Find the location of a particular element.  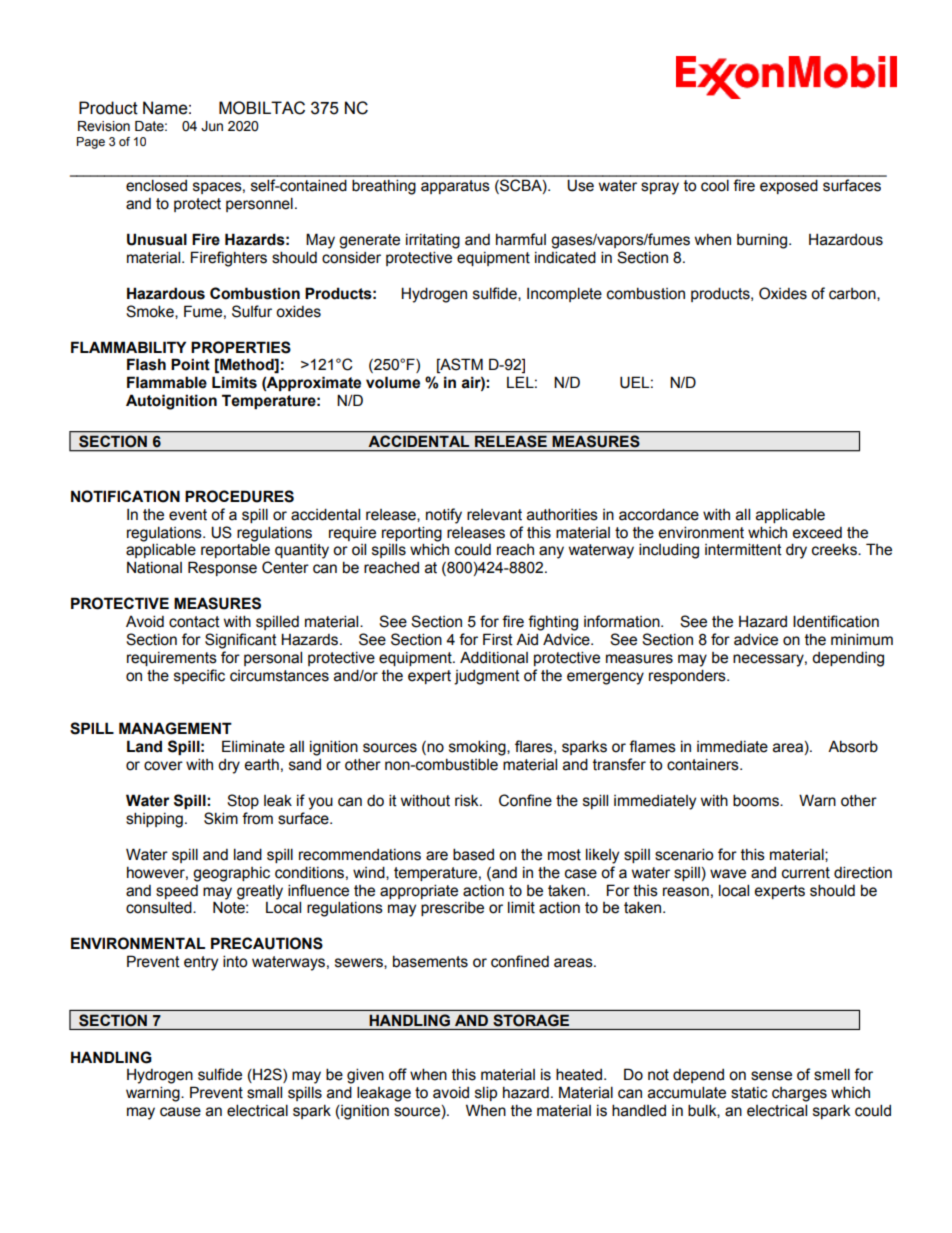

exposed is located at coordinates (789, 186).
